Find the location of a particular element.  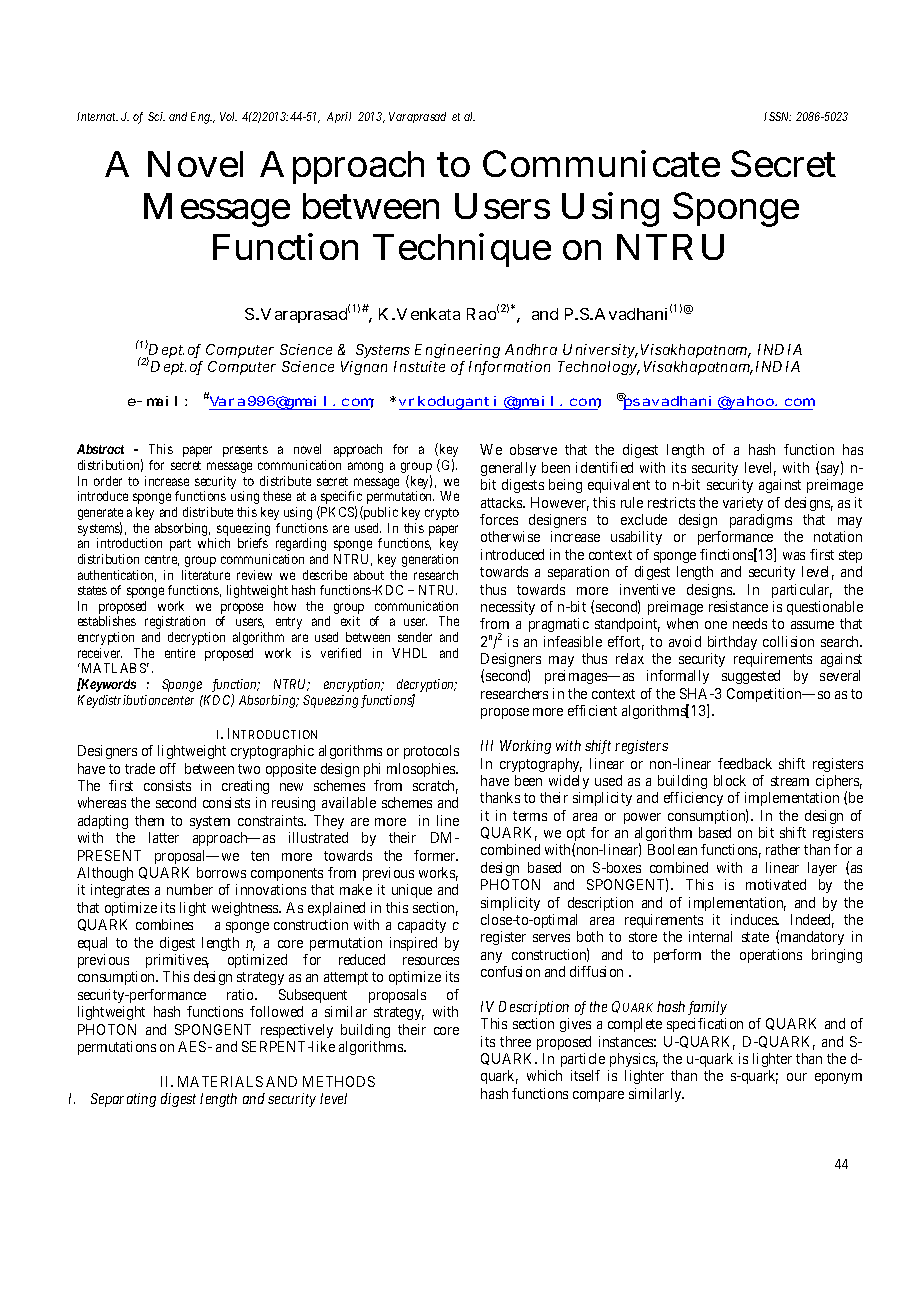

variety is located at coordinates (743, 504).
